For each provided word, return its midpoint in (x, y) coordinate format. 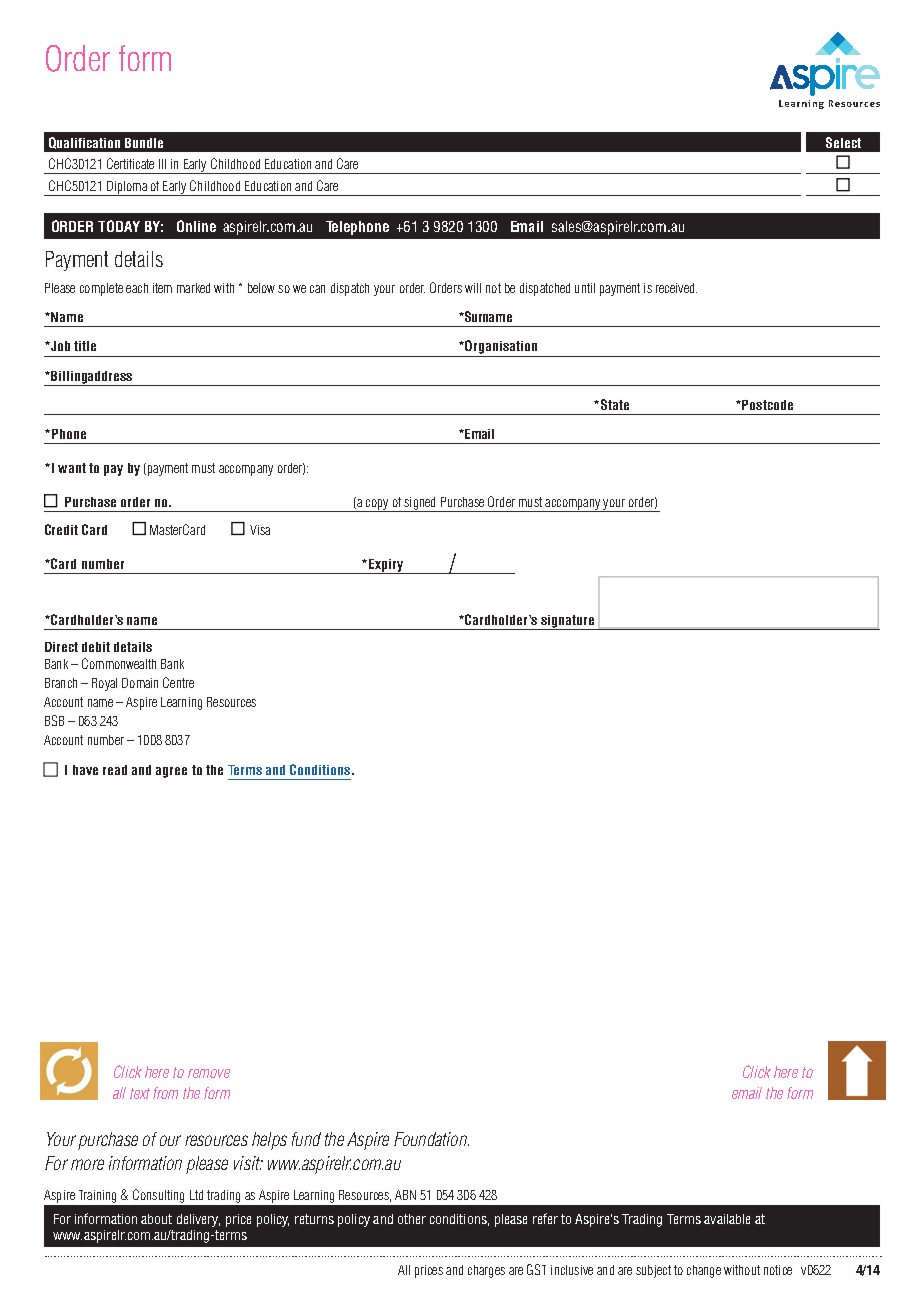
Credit (61, 529)
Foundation (431, 1139)
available (727, 1219)
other (412, 1219)
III (162, 164)
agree (171, 772)
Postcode (766, 405)
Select (843, 142)
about (156, 1219)
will (473, 288)
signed (420, 504)
